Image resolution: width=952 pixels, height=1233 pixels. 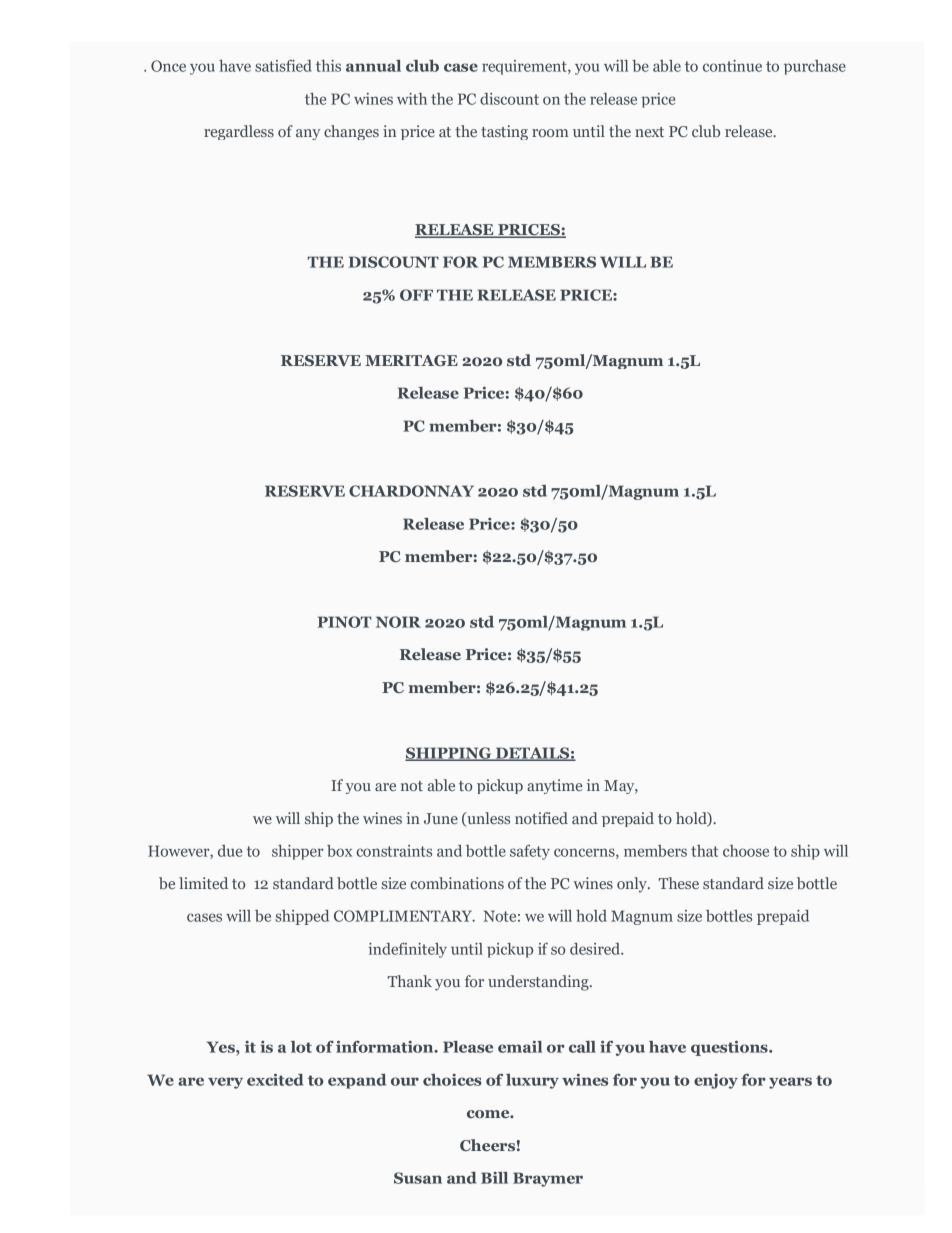 I want to click on choose, so click(x=746, y=851).
